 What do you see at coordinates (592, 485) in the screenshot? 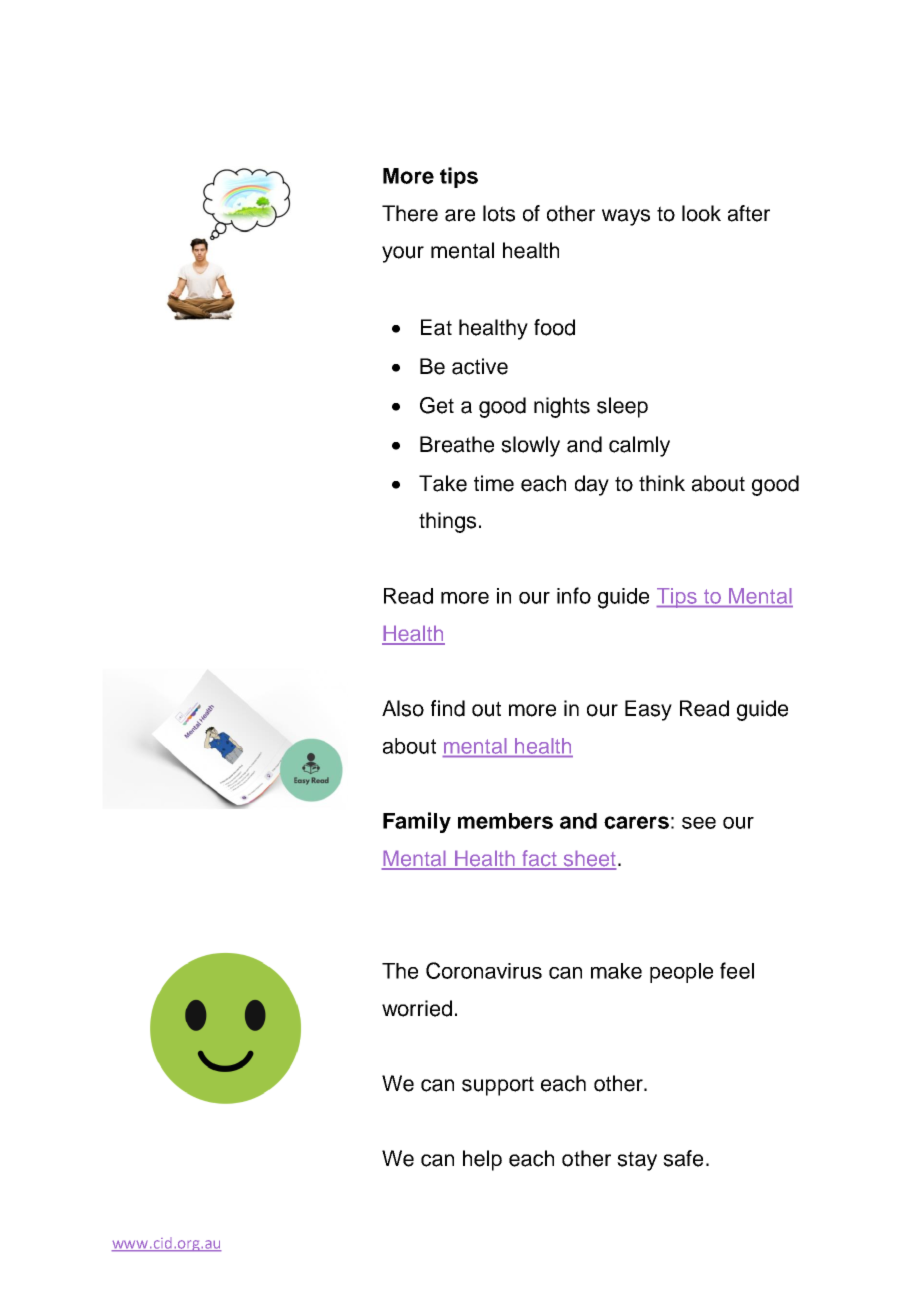
I see `day` at bounding box center [592, 485].
